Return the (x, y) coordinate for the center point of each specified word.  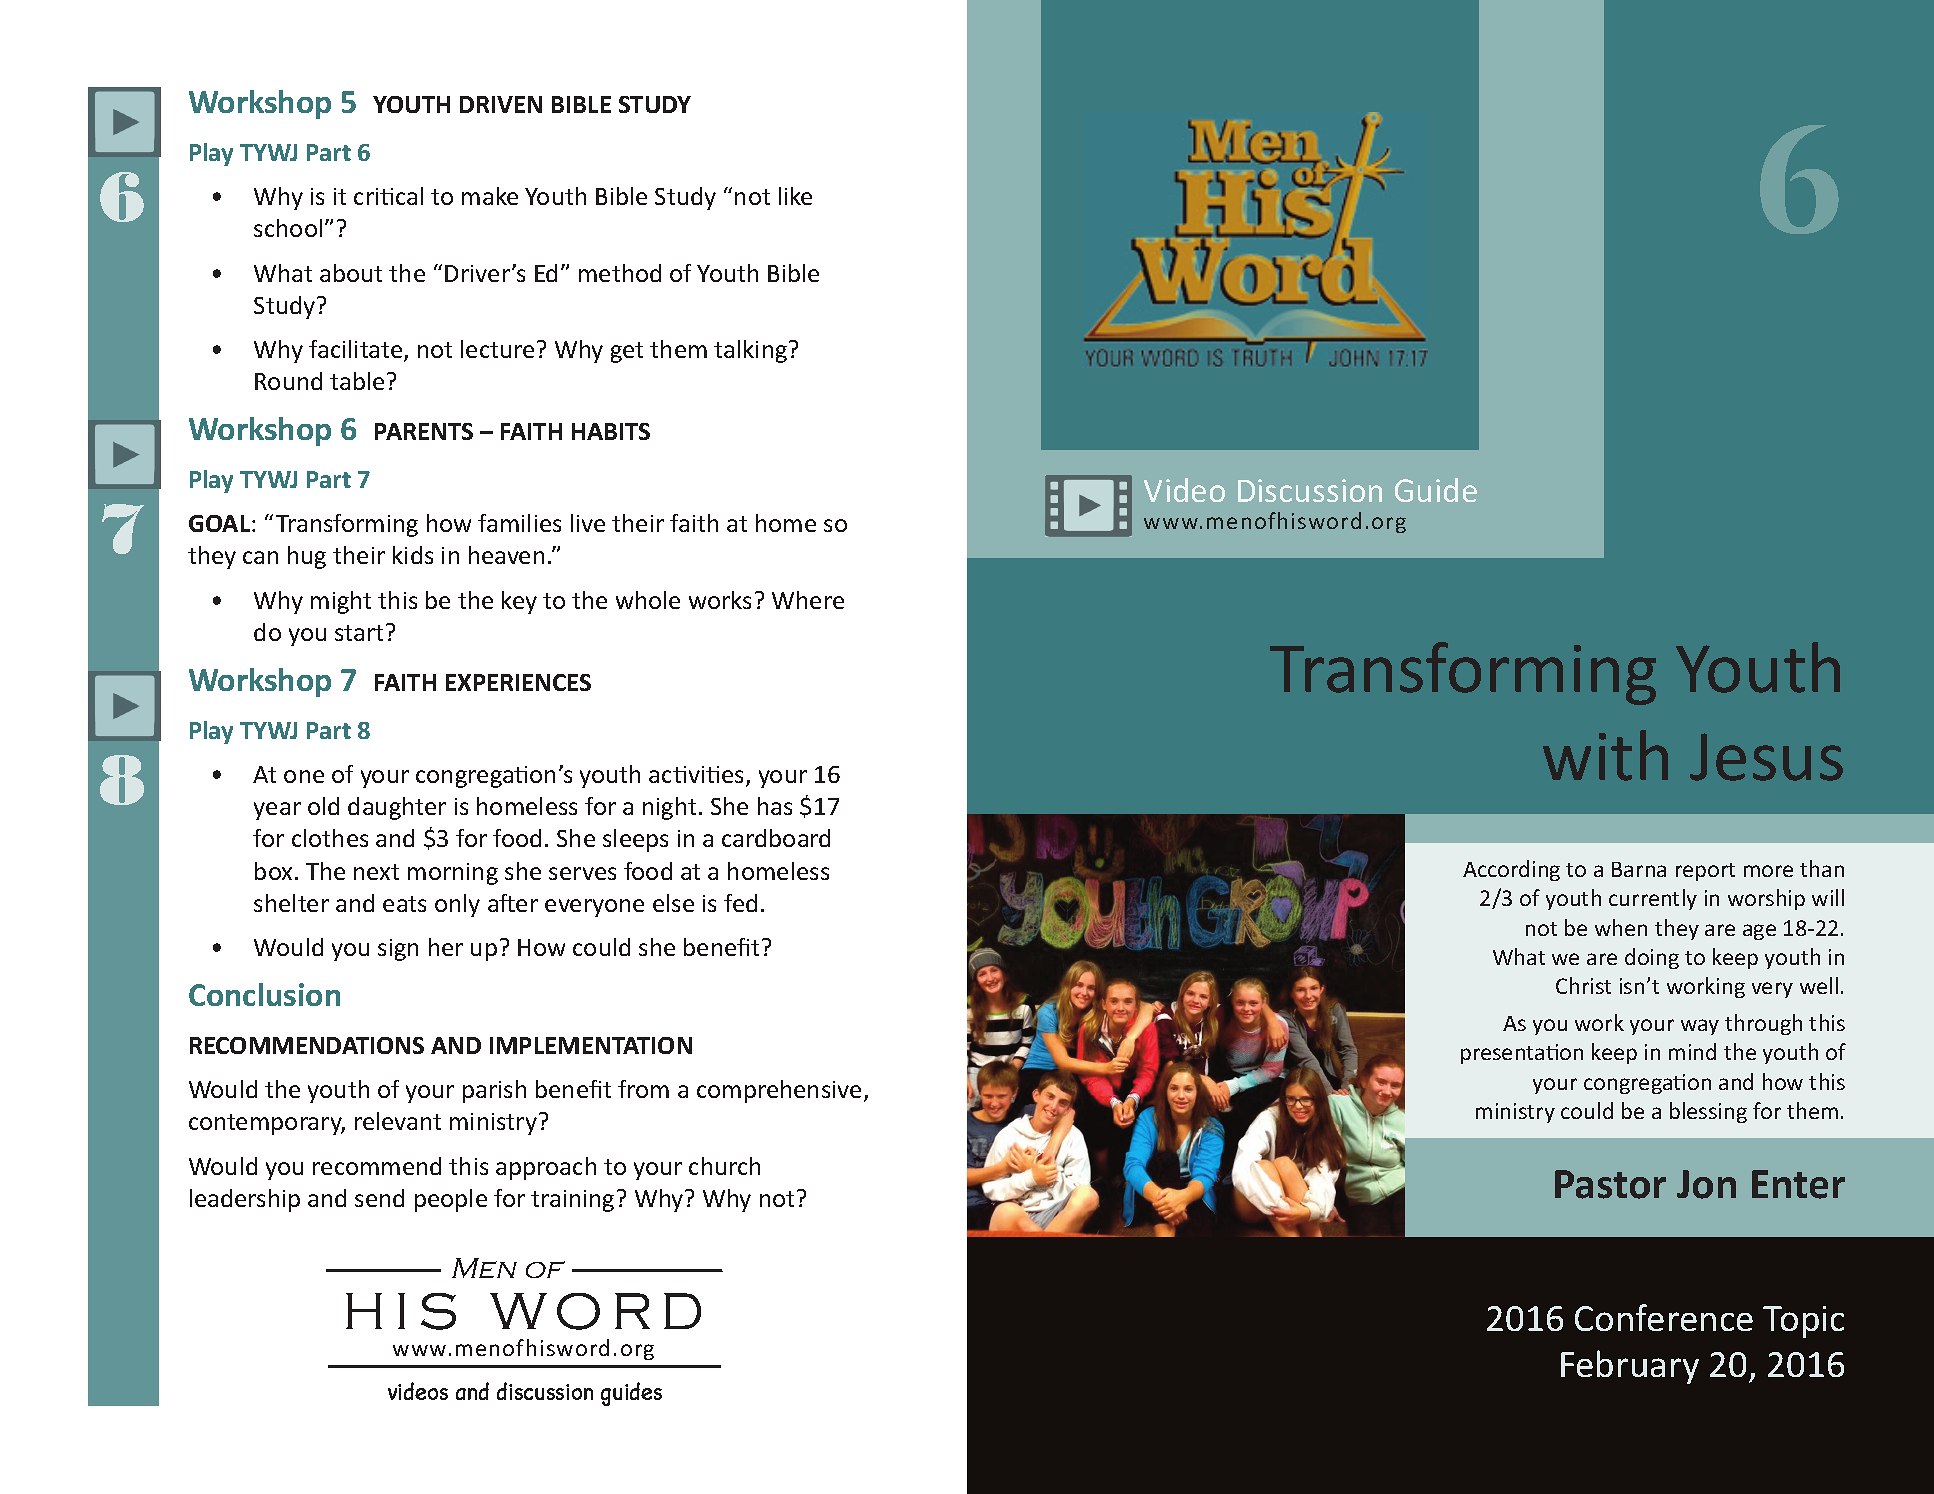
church (724, 1166)
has (775, 806)
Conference (1664, 1317)
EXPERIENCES (518, 682)
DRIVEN (501, 104)
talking (750, 351)
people (451, 1200)
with (1605, 755)
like (795, 196)
